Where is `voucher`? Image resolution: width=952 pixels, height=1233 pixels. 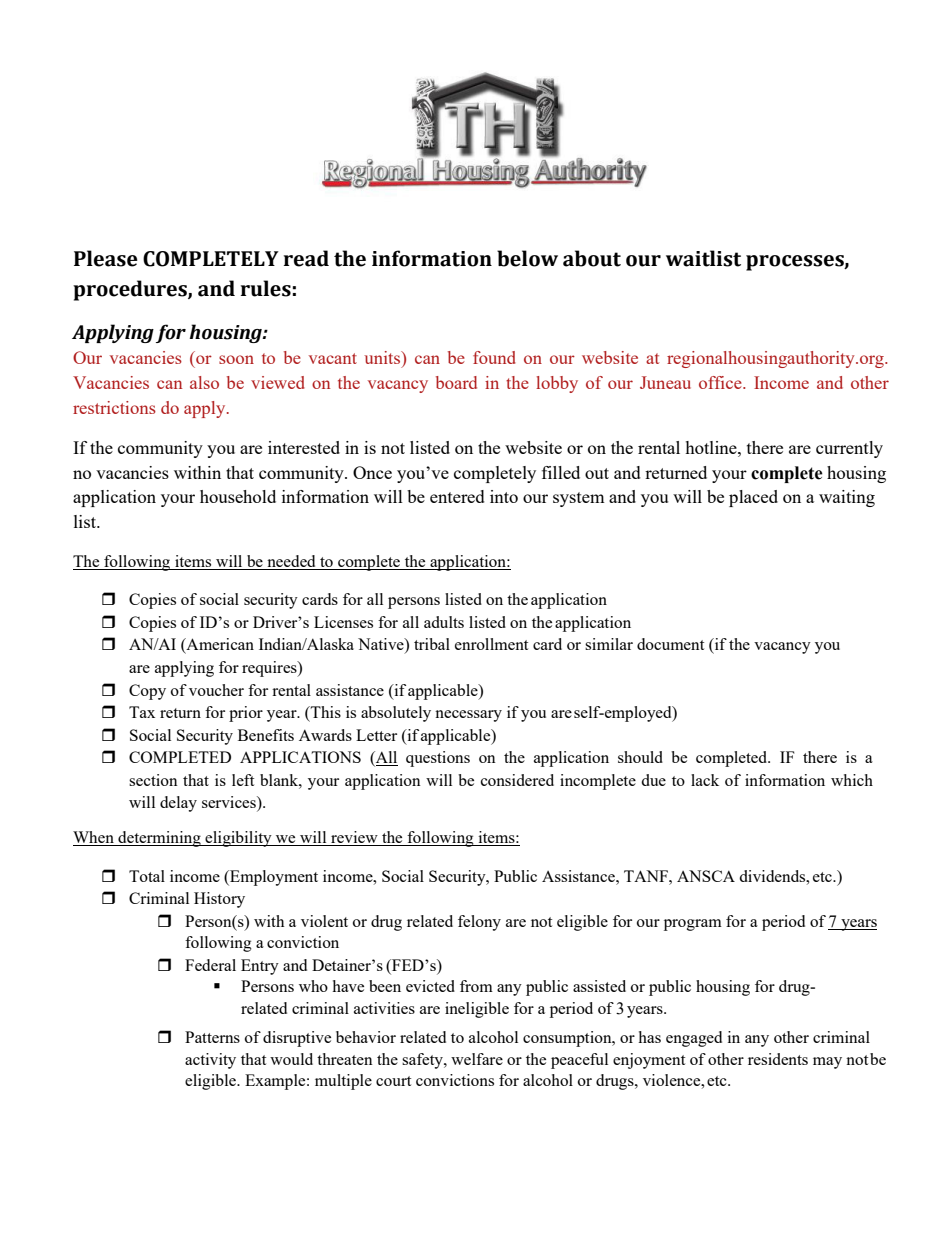
voucher is located at coordinates (216, 690).
